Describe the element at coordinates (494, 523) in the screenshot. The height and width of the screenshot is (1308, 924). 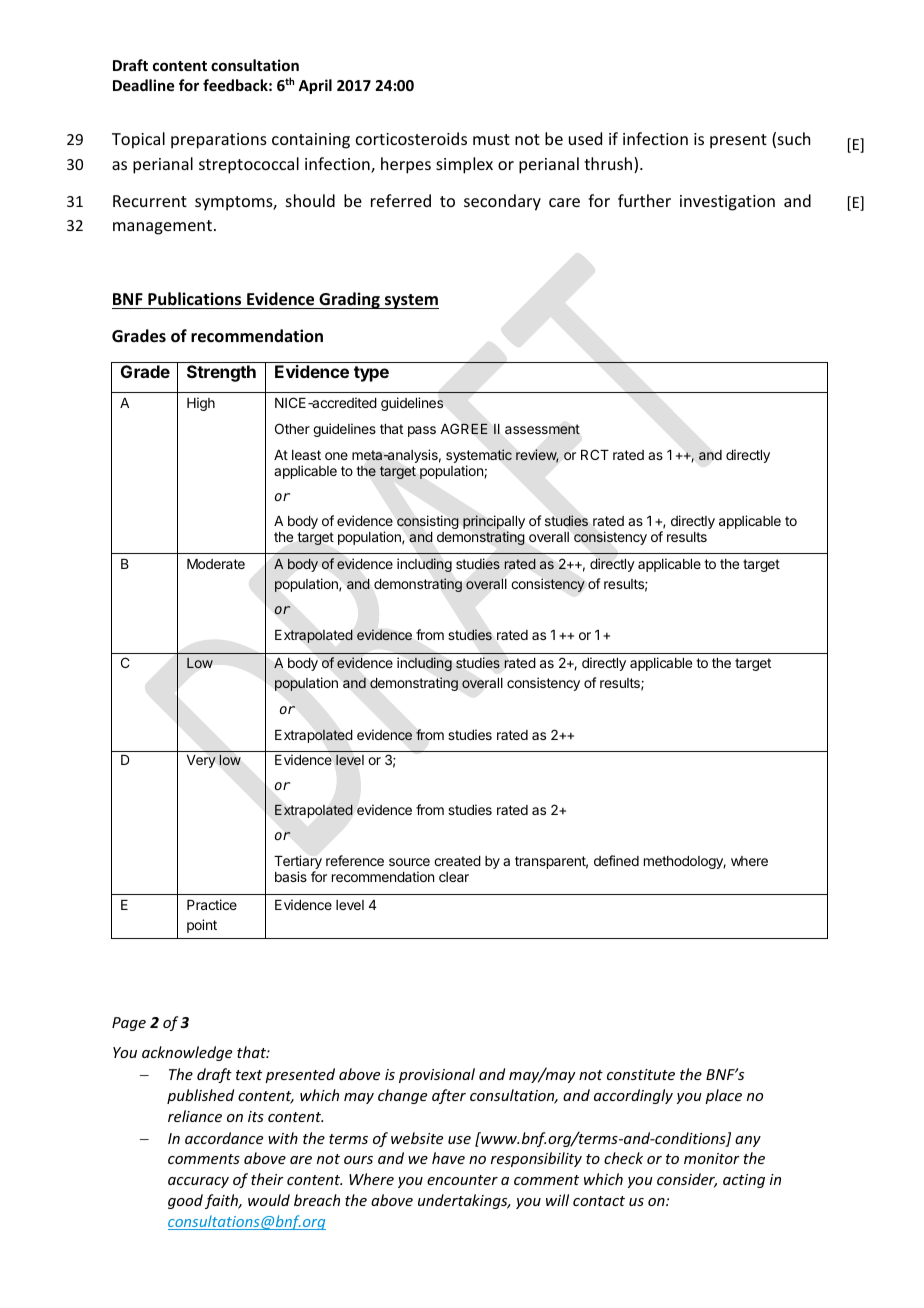
I see `principally` at that location.
